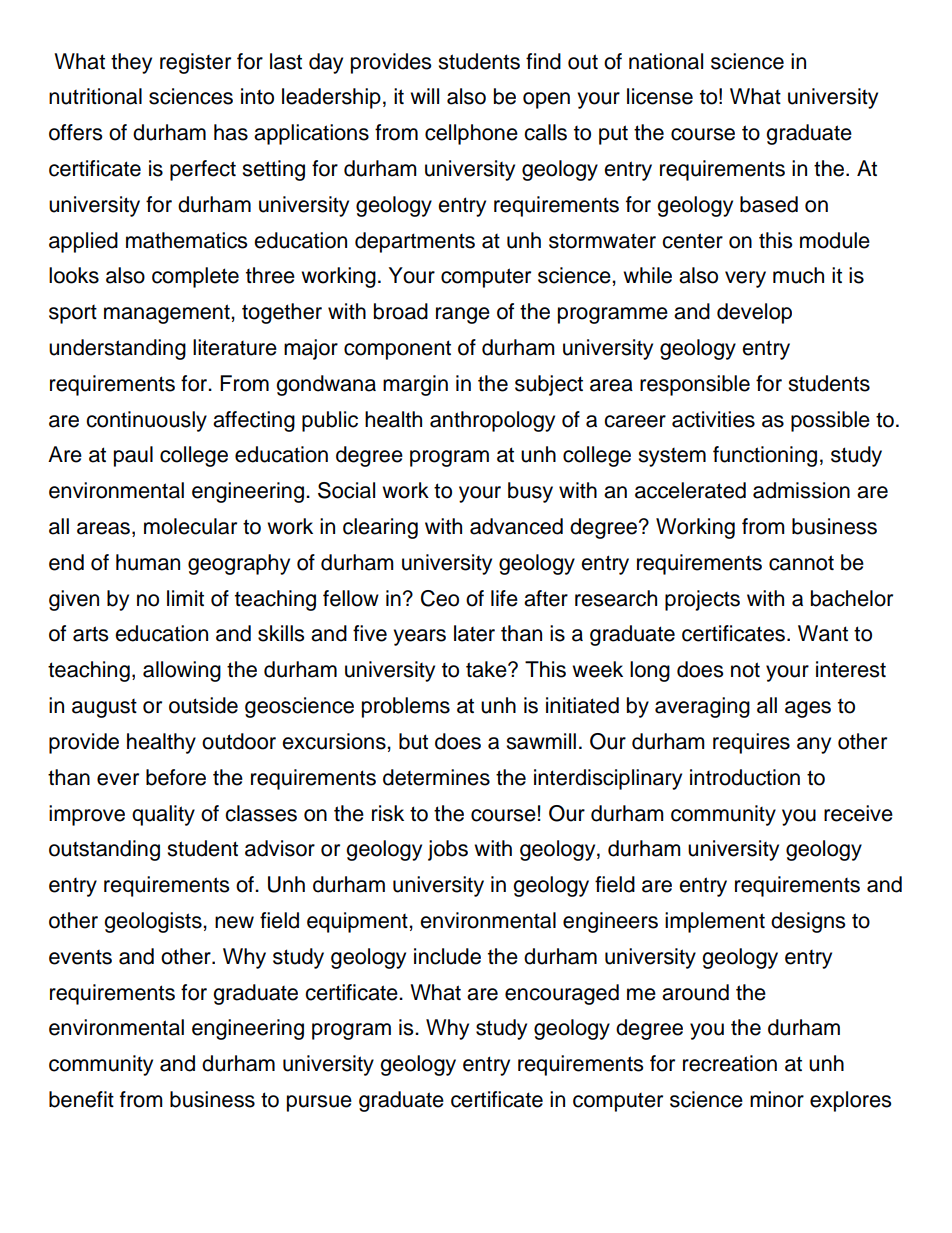 The height and width of the screenshot is (1233, 952). What do you see at coordinates (413, 741) in the screenshot?
I see `but` at bounding box center [413, 741].
